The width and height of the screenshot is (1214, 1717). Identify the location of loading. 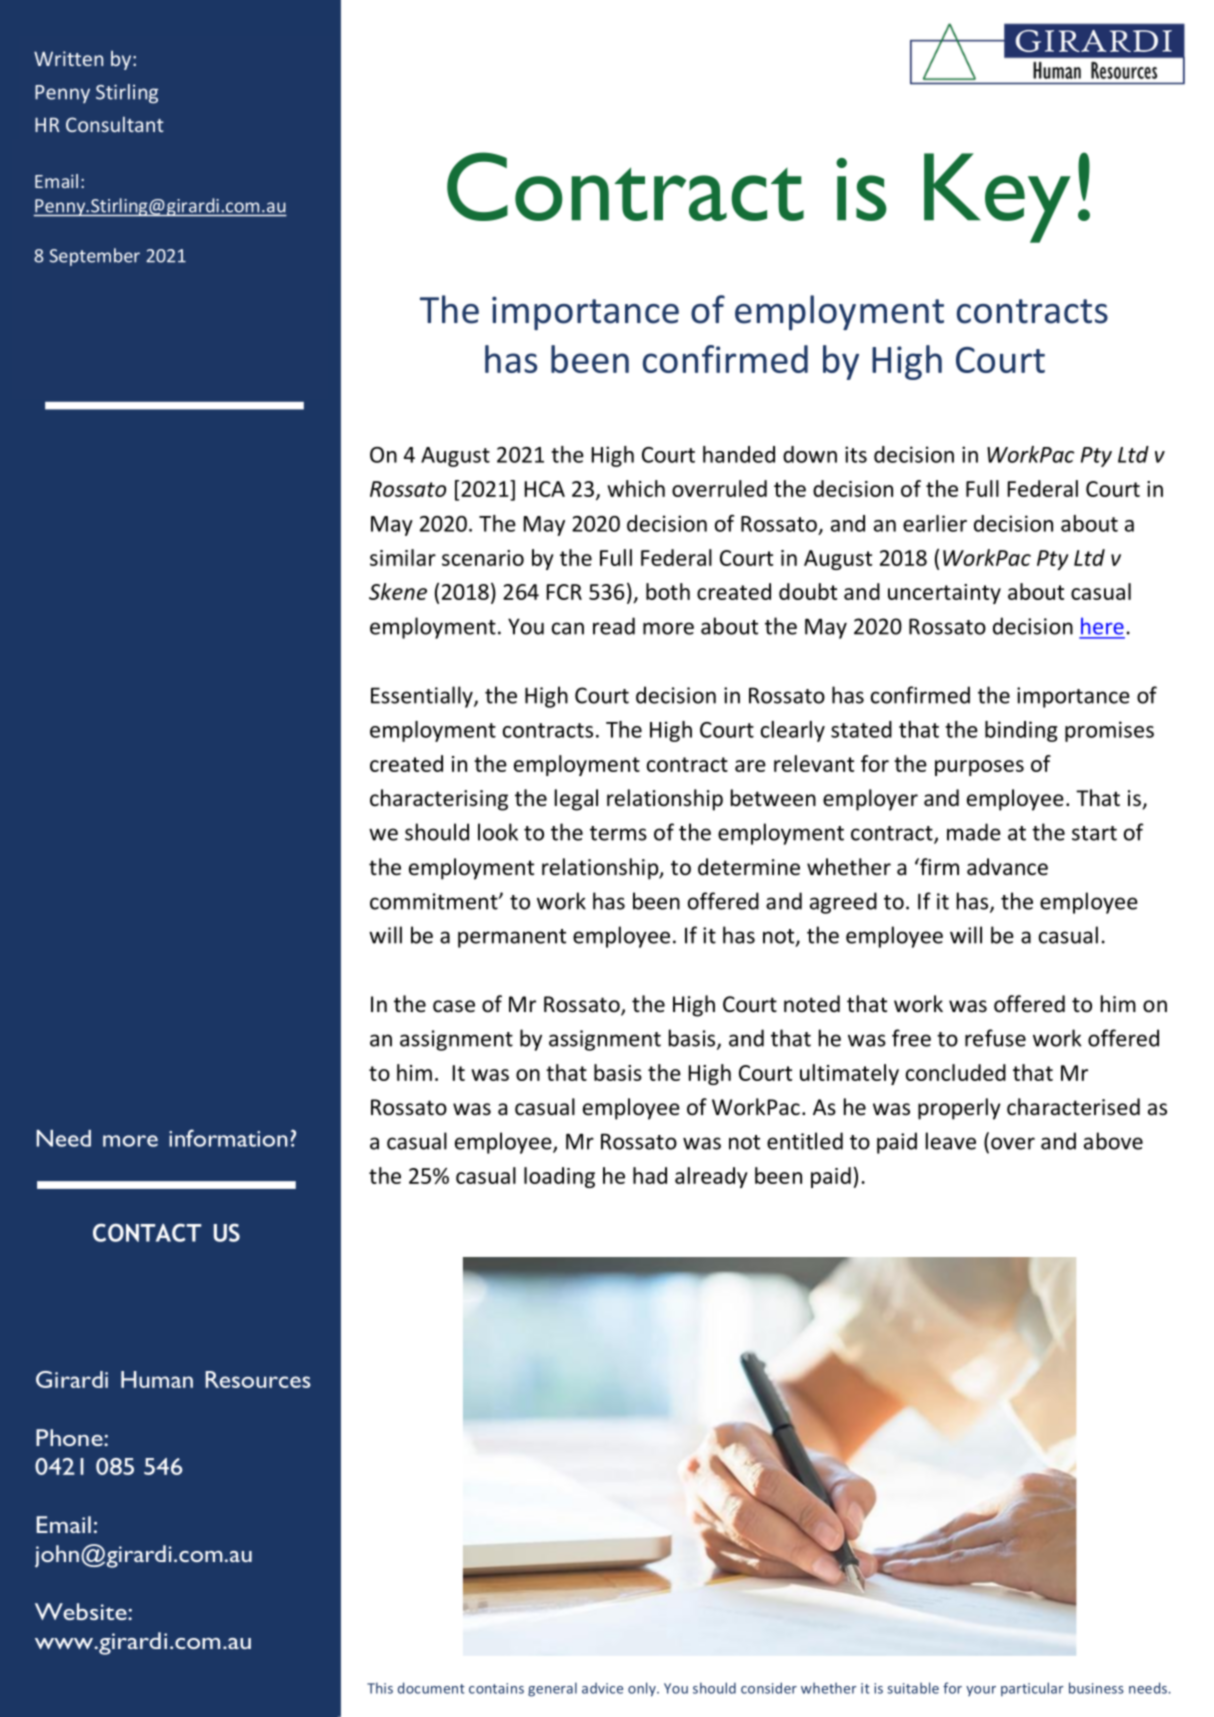
(559, 1177).
